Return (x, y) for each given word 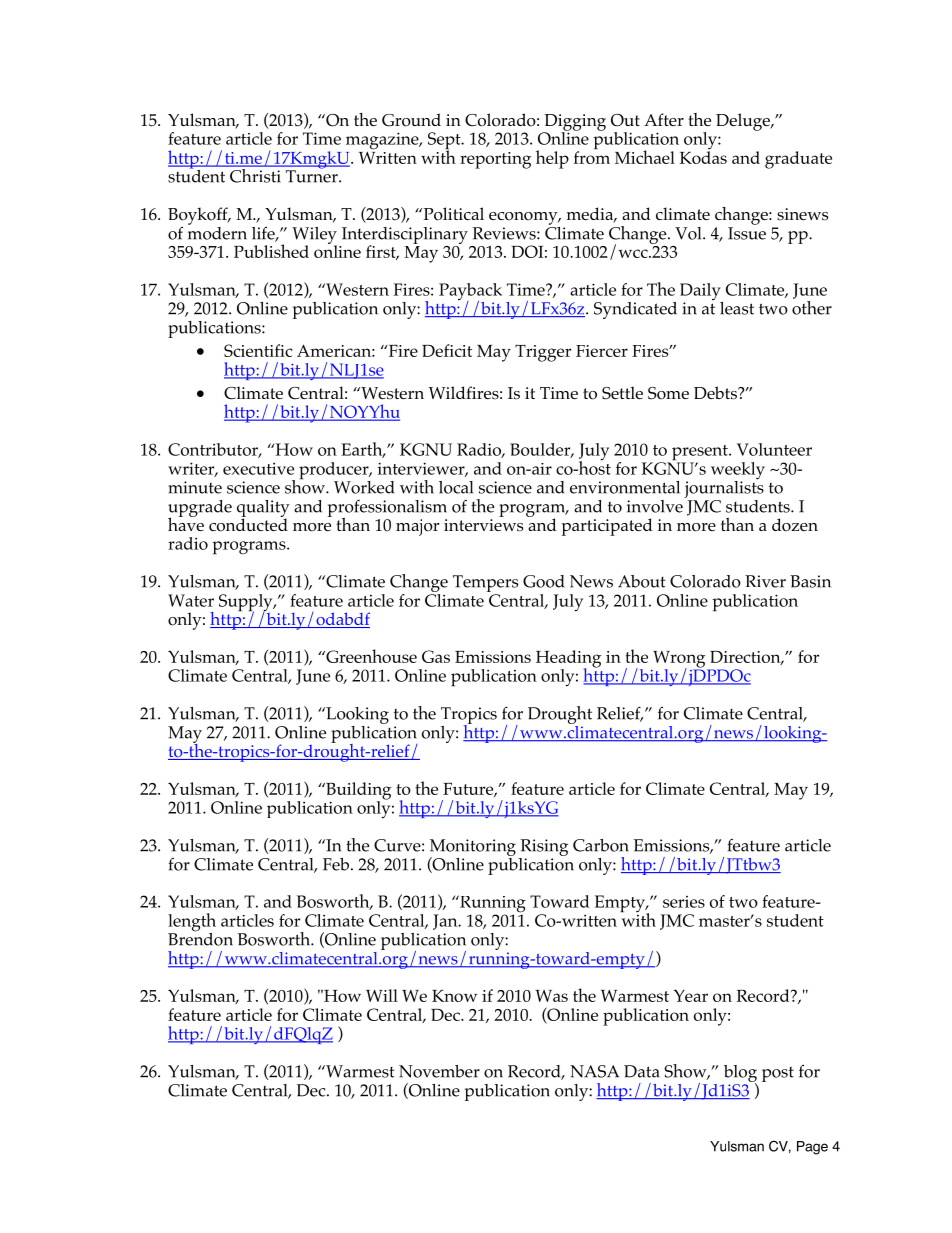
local (456, 487)
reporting (495, 160)
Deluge (744, 122)
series (684, 902)
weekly (738, 472)
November (439, 1071)
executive (258, 469)
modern (217, 232)
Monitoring (473, 848)
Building (357, 792)
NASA (594, 1071)
